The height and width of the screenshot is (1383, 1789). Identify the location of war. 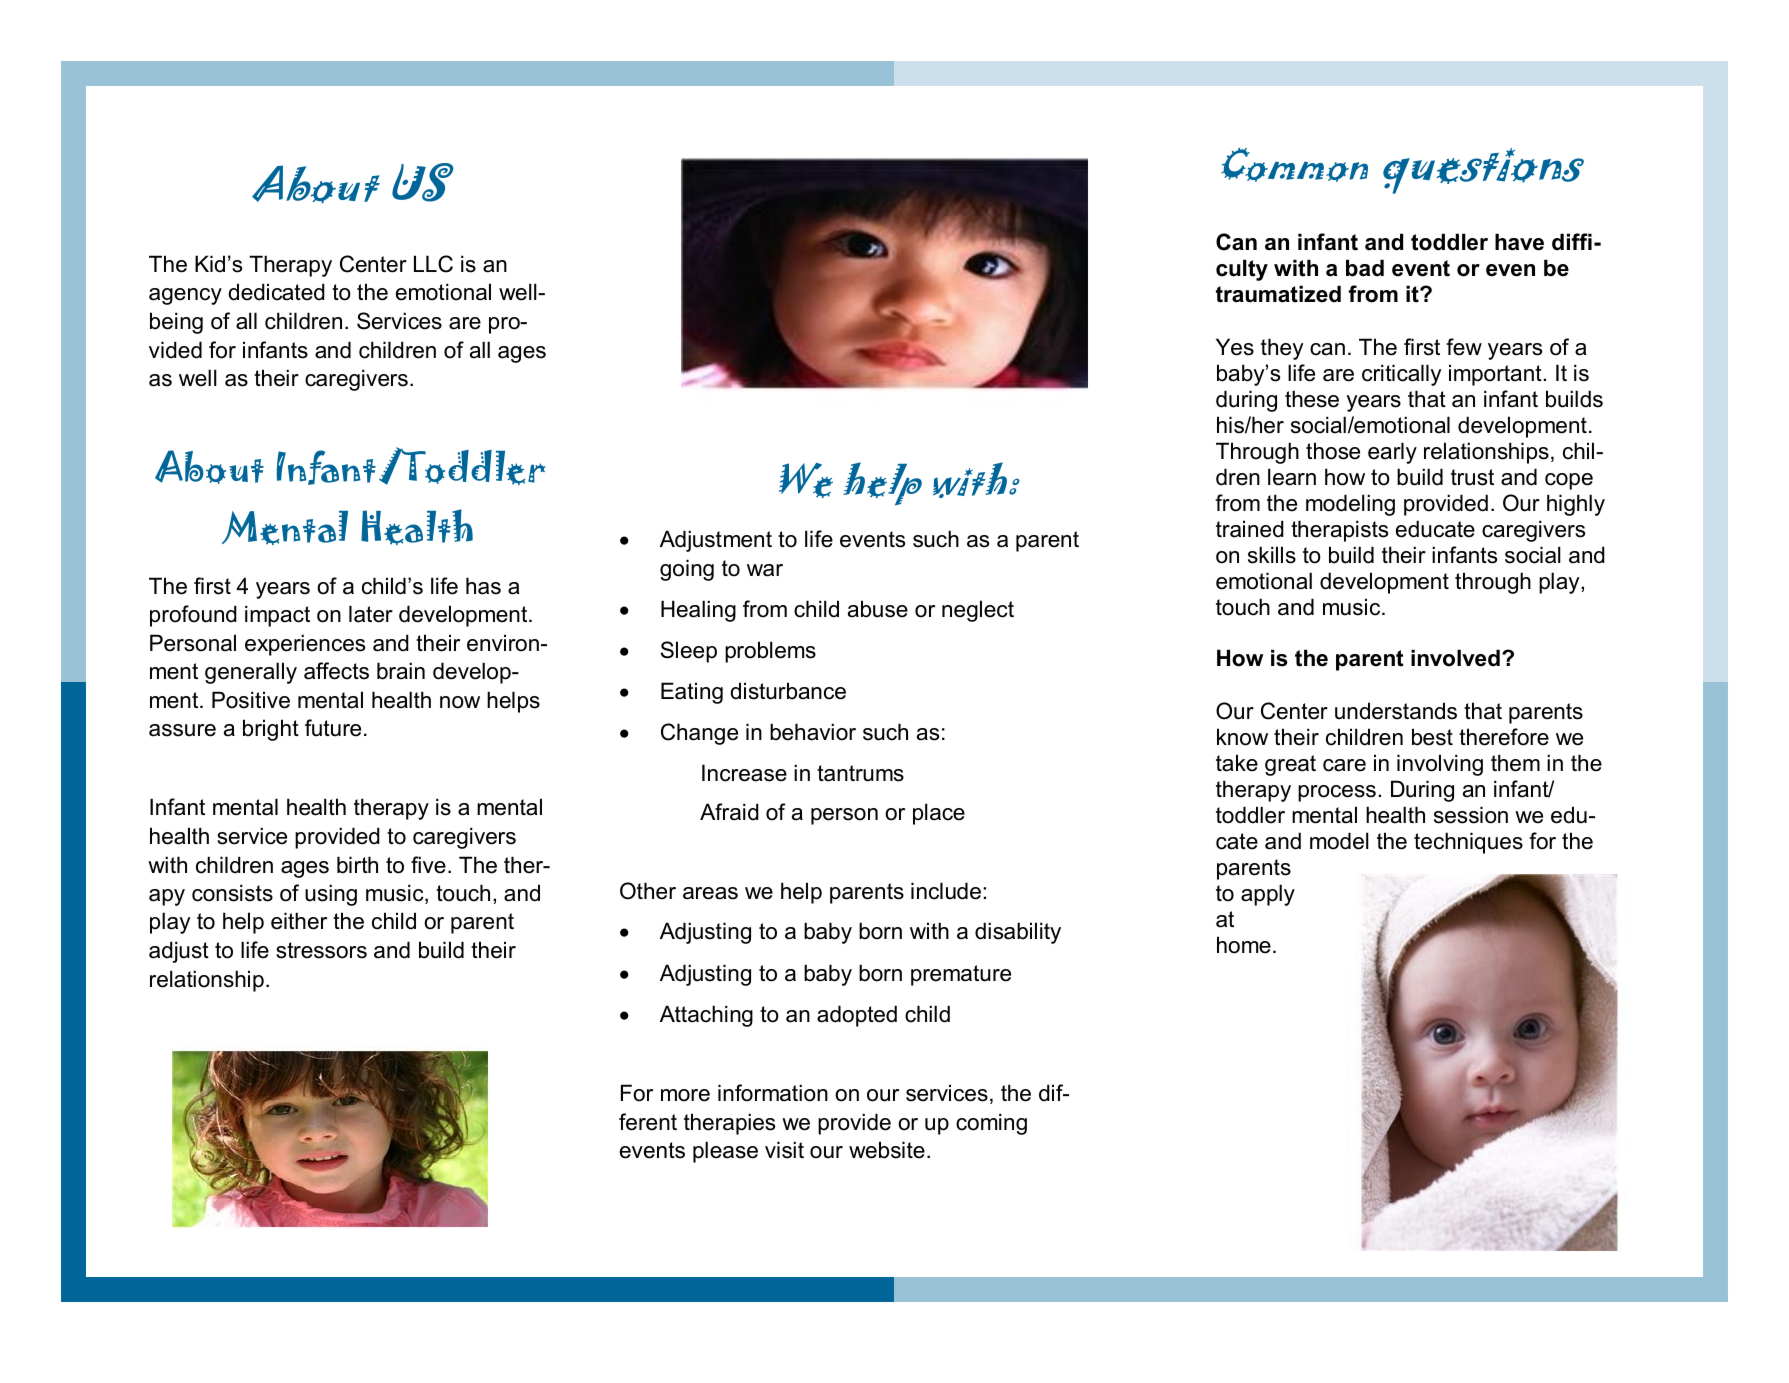
(765, 570).
